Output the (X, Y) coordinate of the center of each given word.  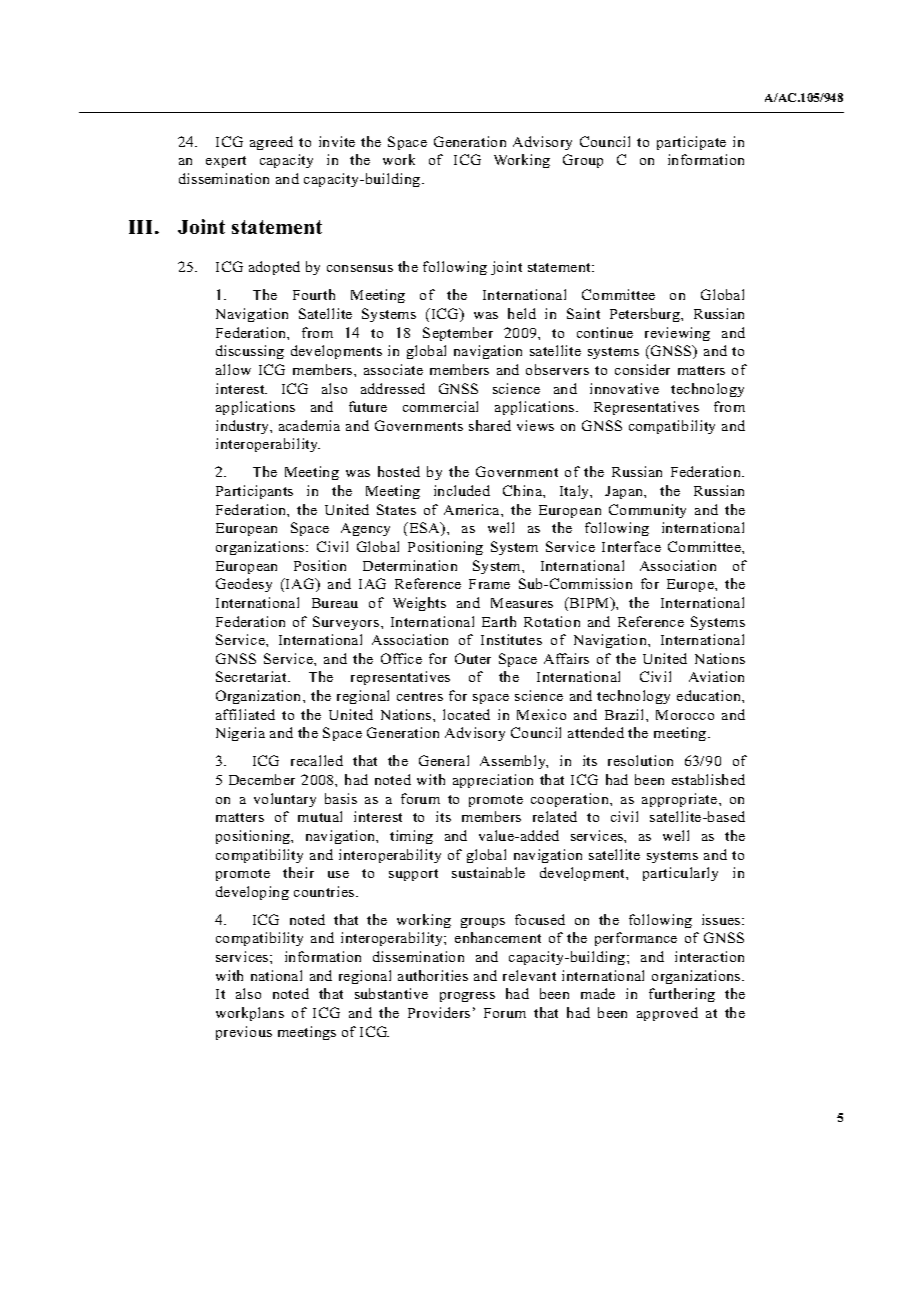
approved (667, 1014)
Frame (489, 584)
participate (691, 143)
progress (467, 997)
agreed (271, 143)
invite (337, 141)
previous (244, 1033)
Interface (631, 546)
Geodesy (244, 585)
